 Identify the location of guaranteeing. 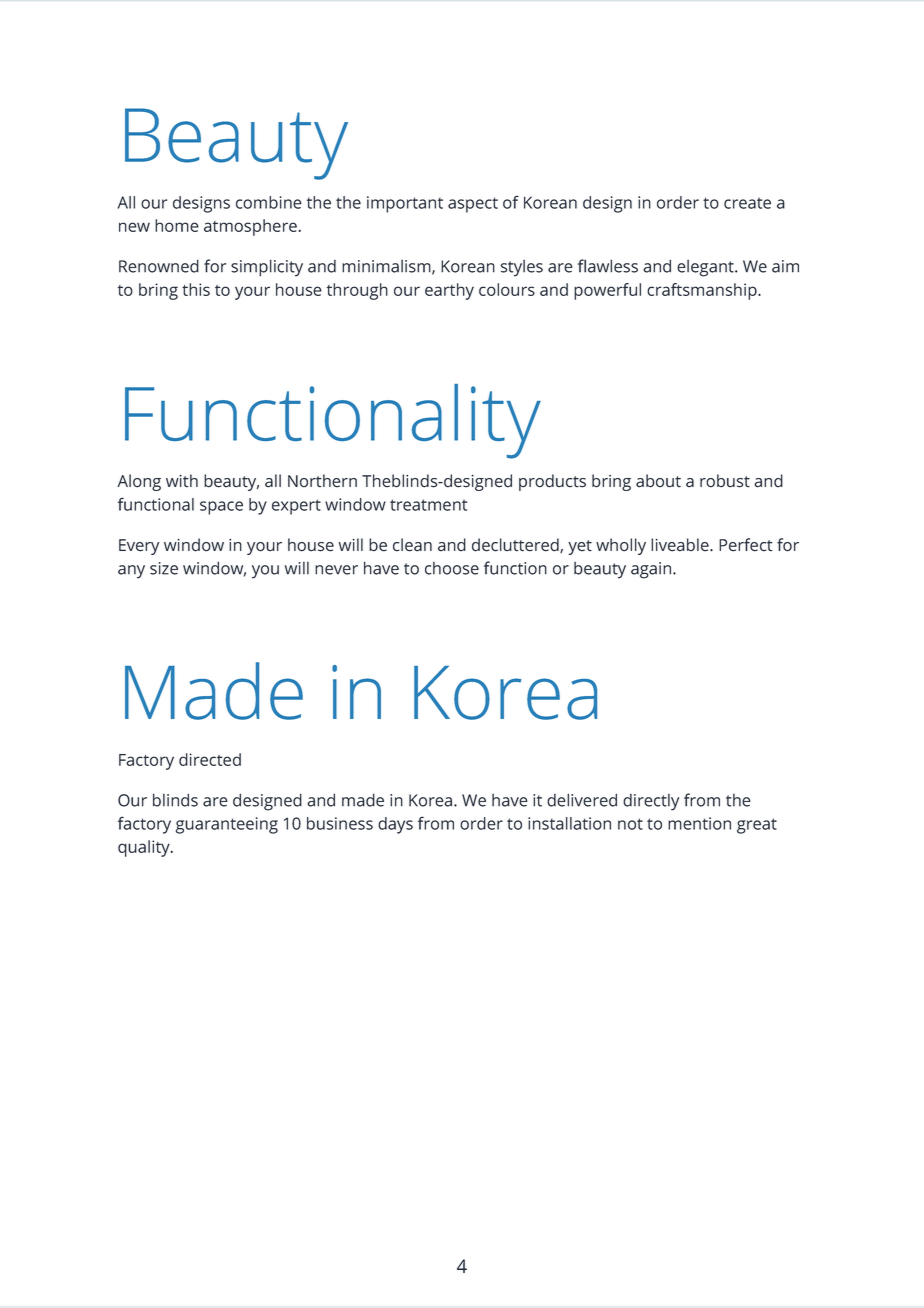
(227, 825).
